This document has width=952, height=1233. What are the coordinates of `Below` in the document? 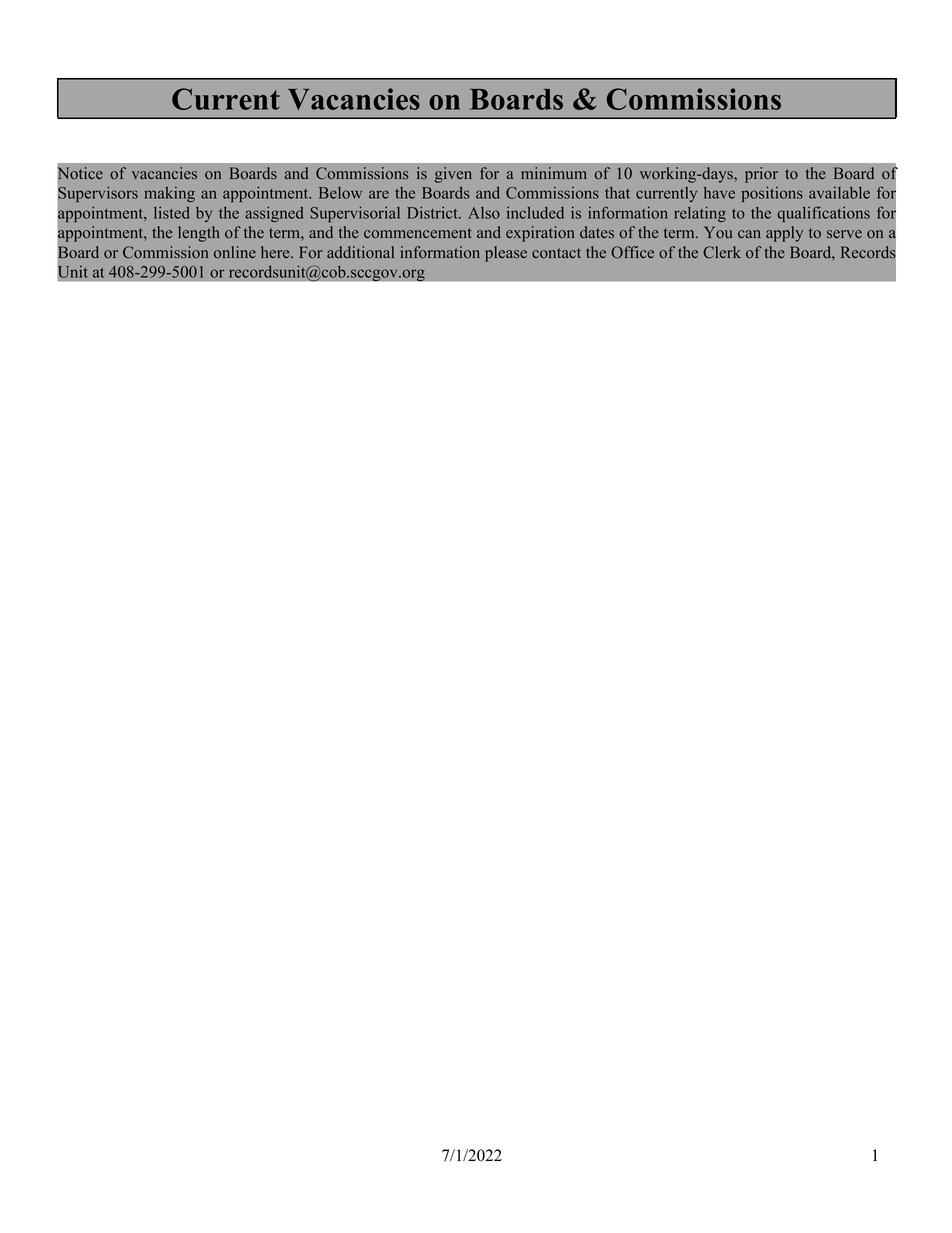 It's located at (340, 193).
